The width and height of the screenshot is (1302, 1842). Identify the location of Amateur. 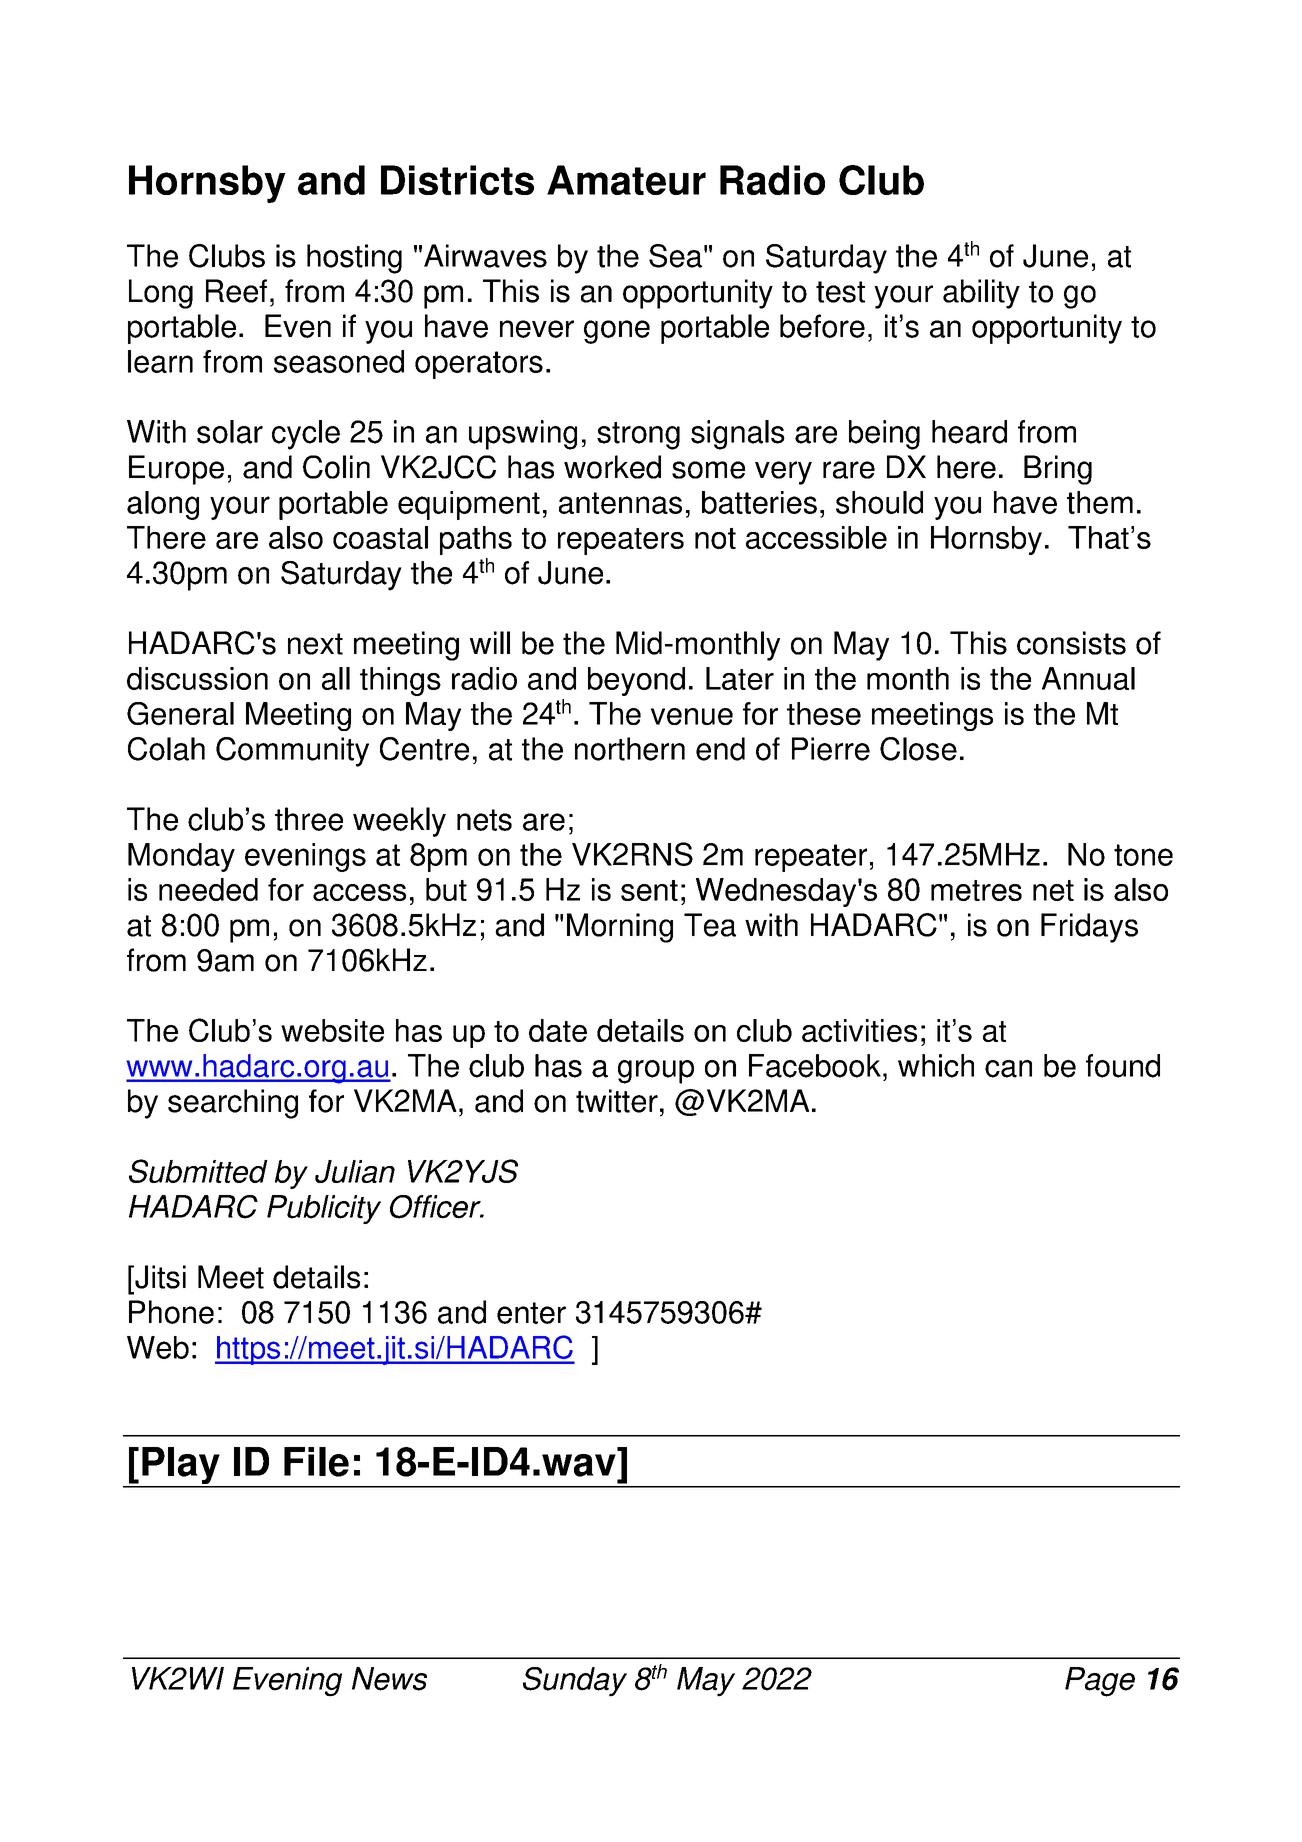
(626, 180).
